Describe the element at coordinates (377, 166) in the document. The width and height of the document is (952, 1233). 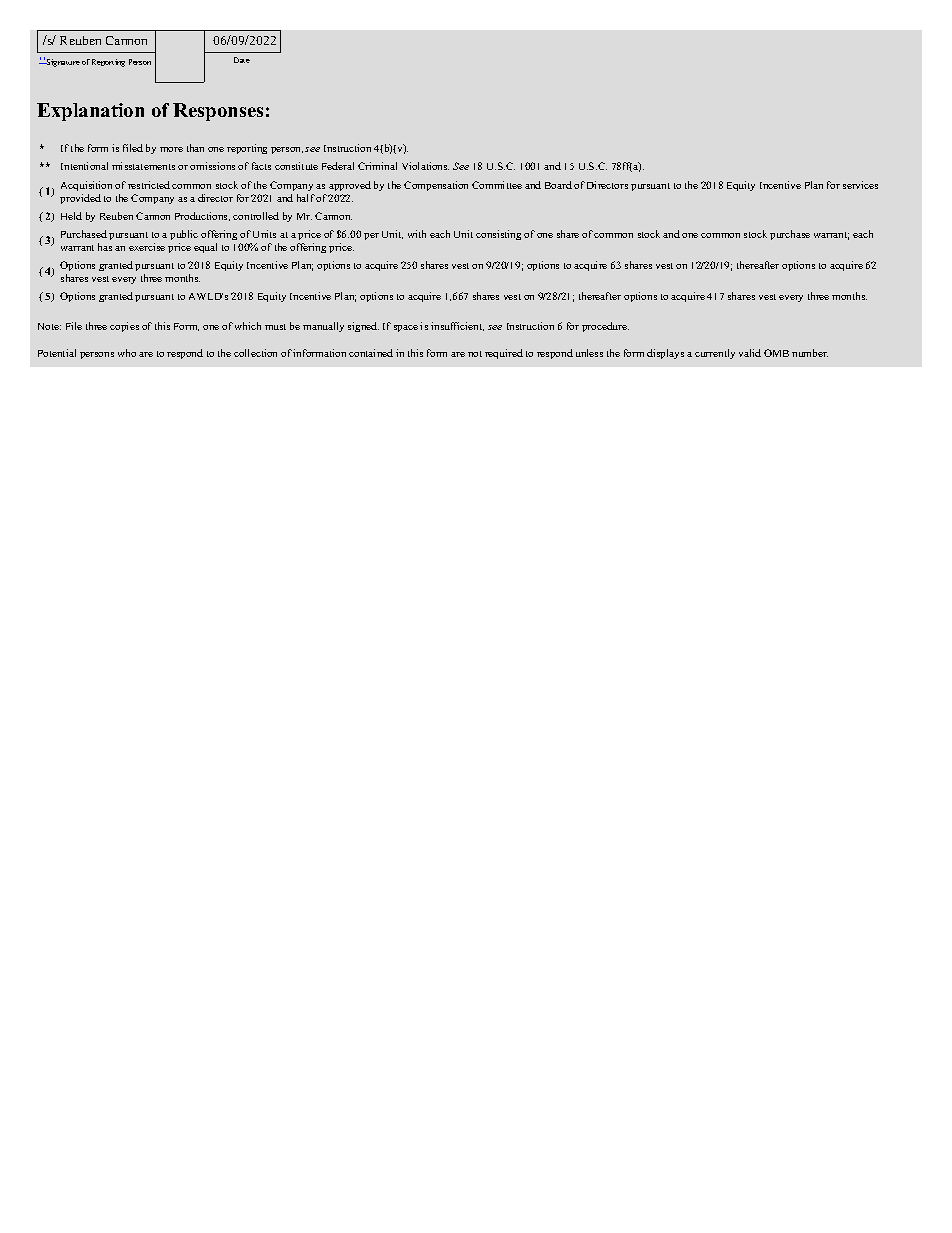
I see `Criminal` at that location.
